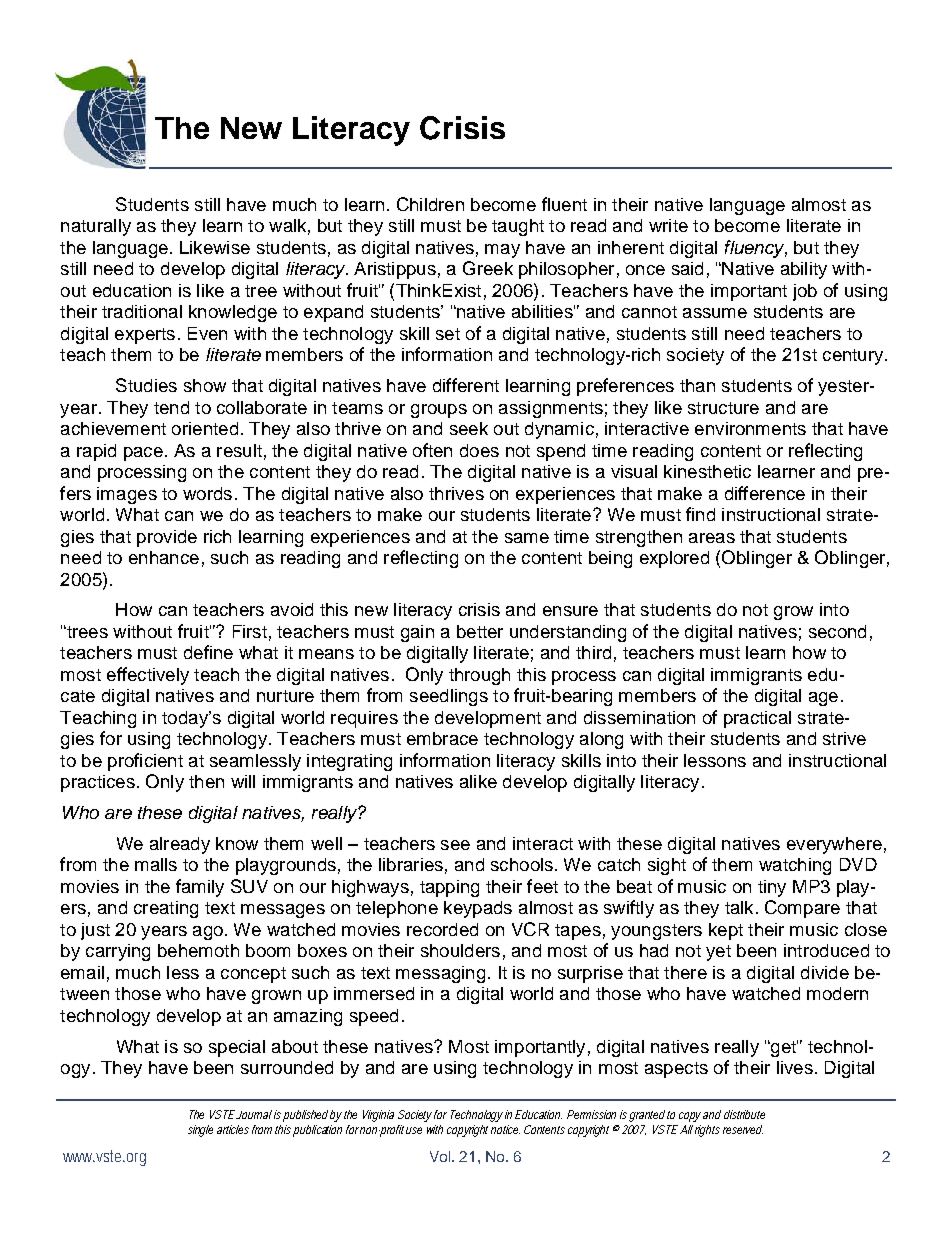 Image resolution: width=952 pixels, height=1233 pixels. I want to click on environments, so click(750, 428).
